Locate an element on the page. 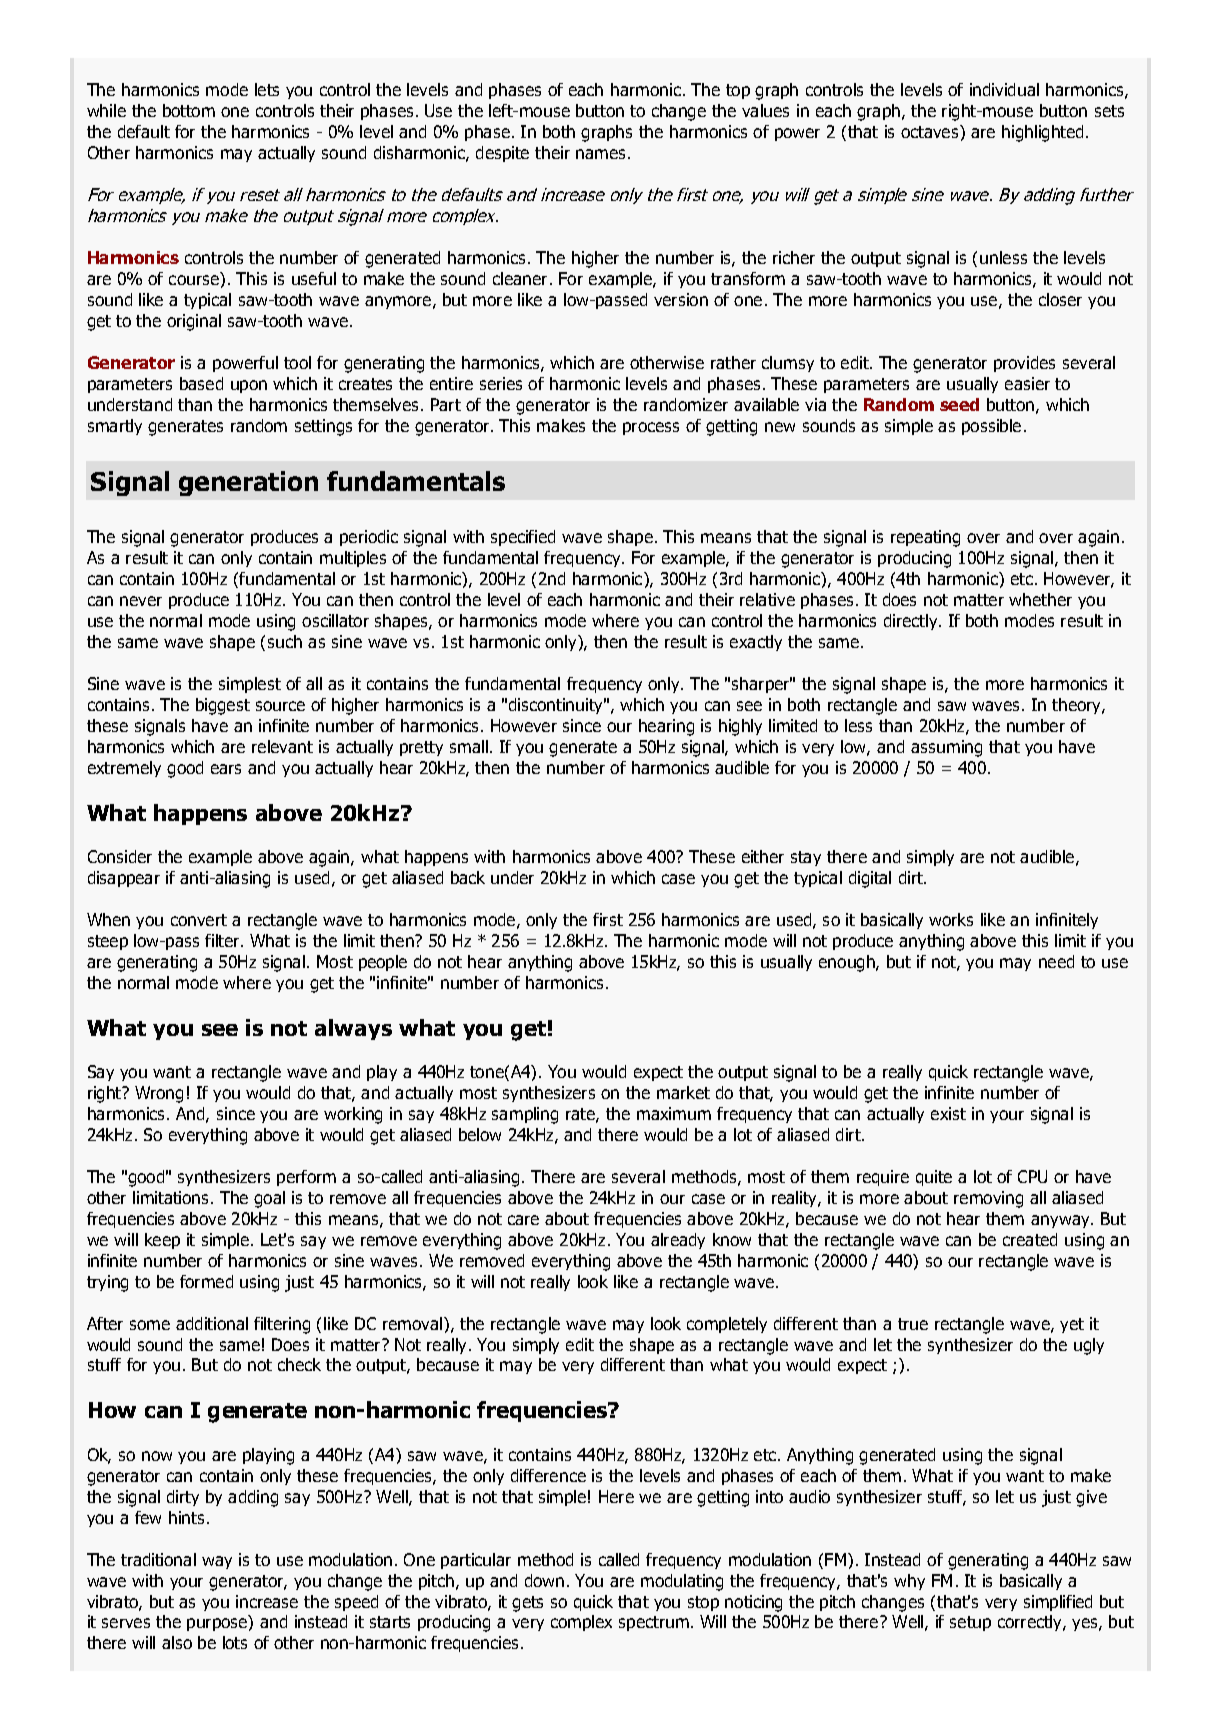 The image size is (1222, 1729). setup is located at coordinates (970, 1623).
